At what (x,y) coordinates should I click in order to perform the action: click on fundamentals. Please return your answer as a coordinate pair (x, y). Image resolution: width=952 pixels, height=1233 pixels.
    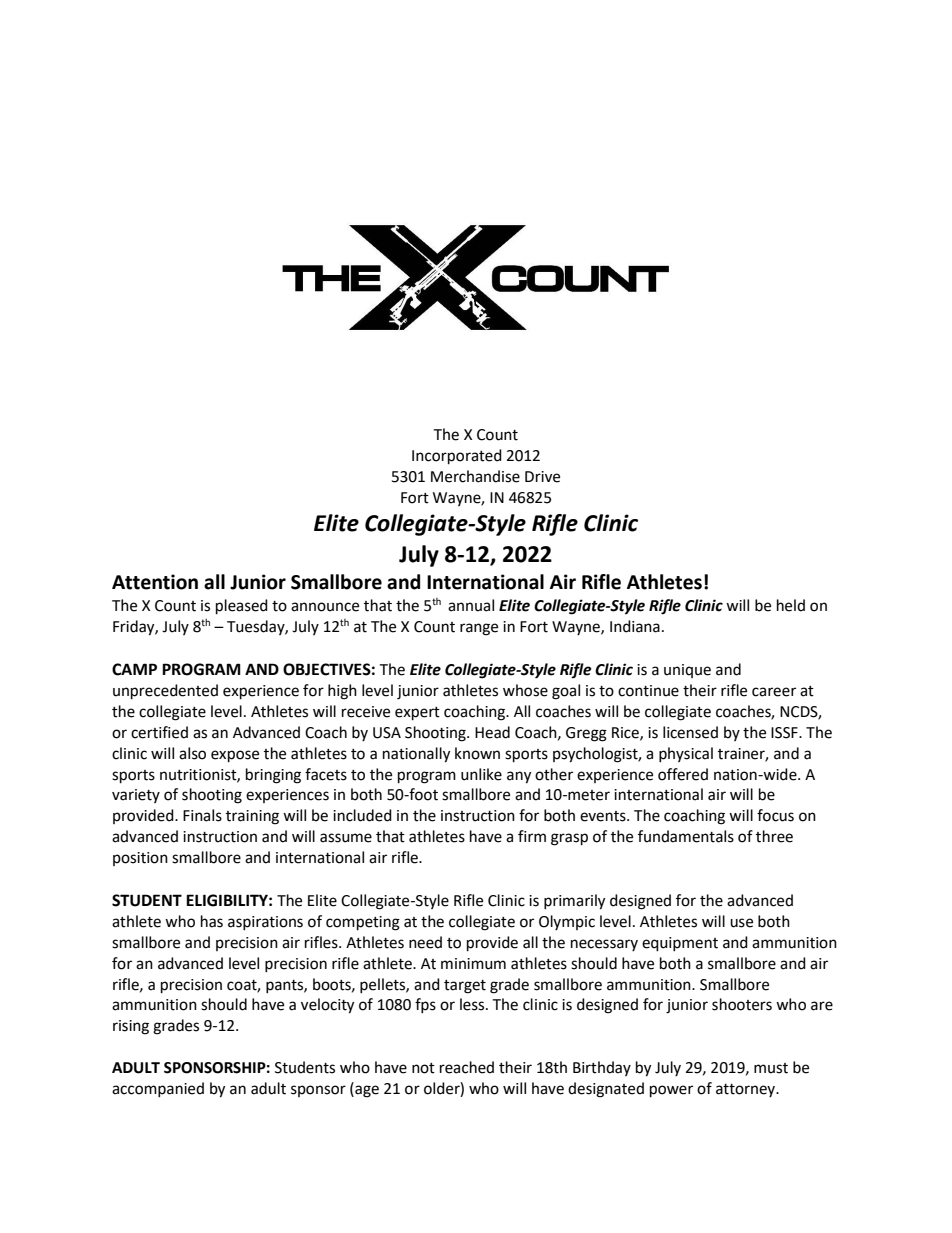
    Looking at the image, I should click on (686, 836).
